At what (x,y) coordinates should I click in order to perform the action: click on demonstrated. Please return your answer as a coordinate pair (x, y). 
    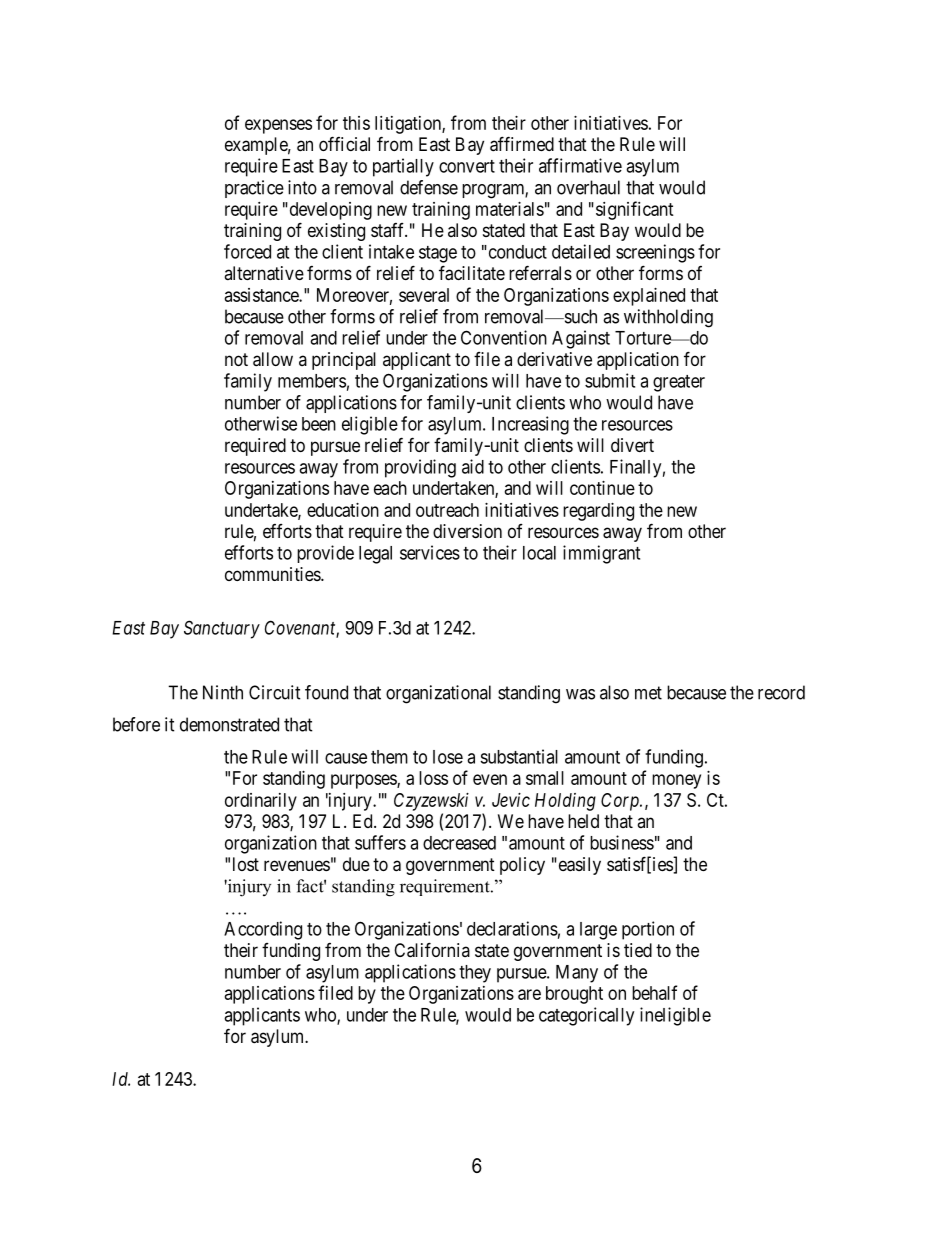
    Looking at the image, I should click on (229, 724).
